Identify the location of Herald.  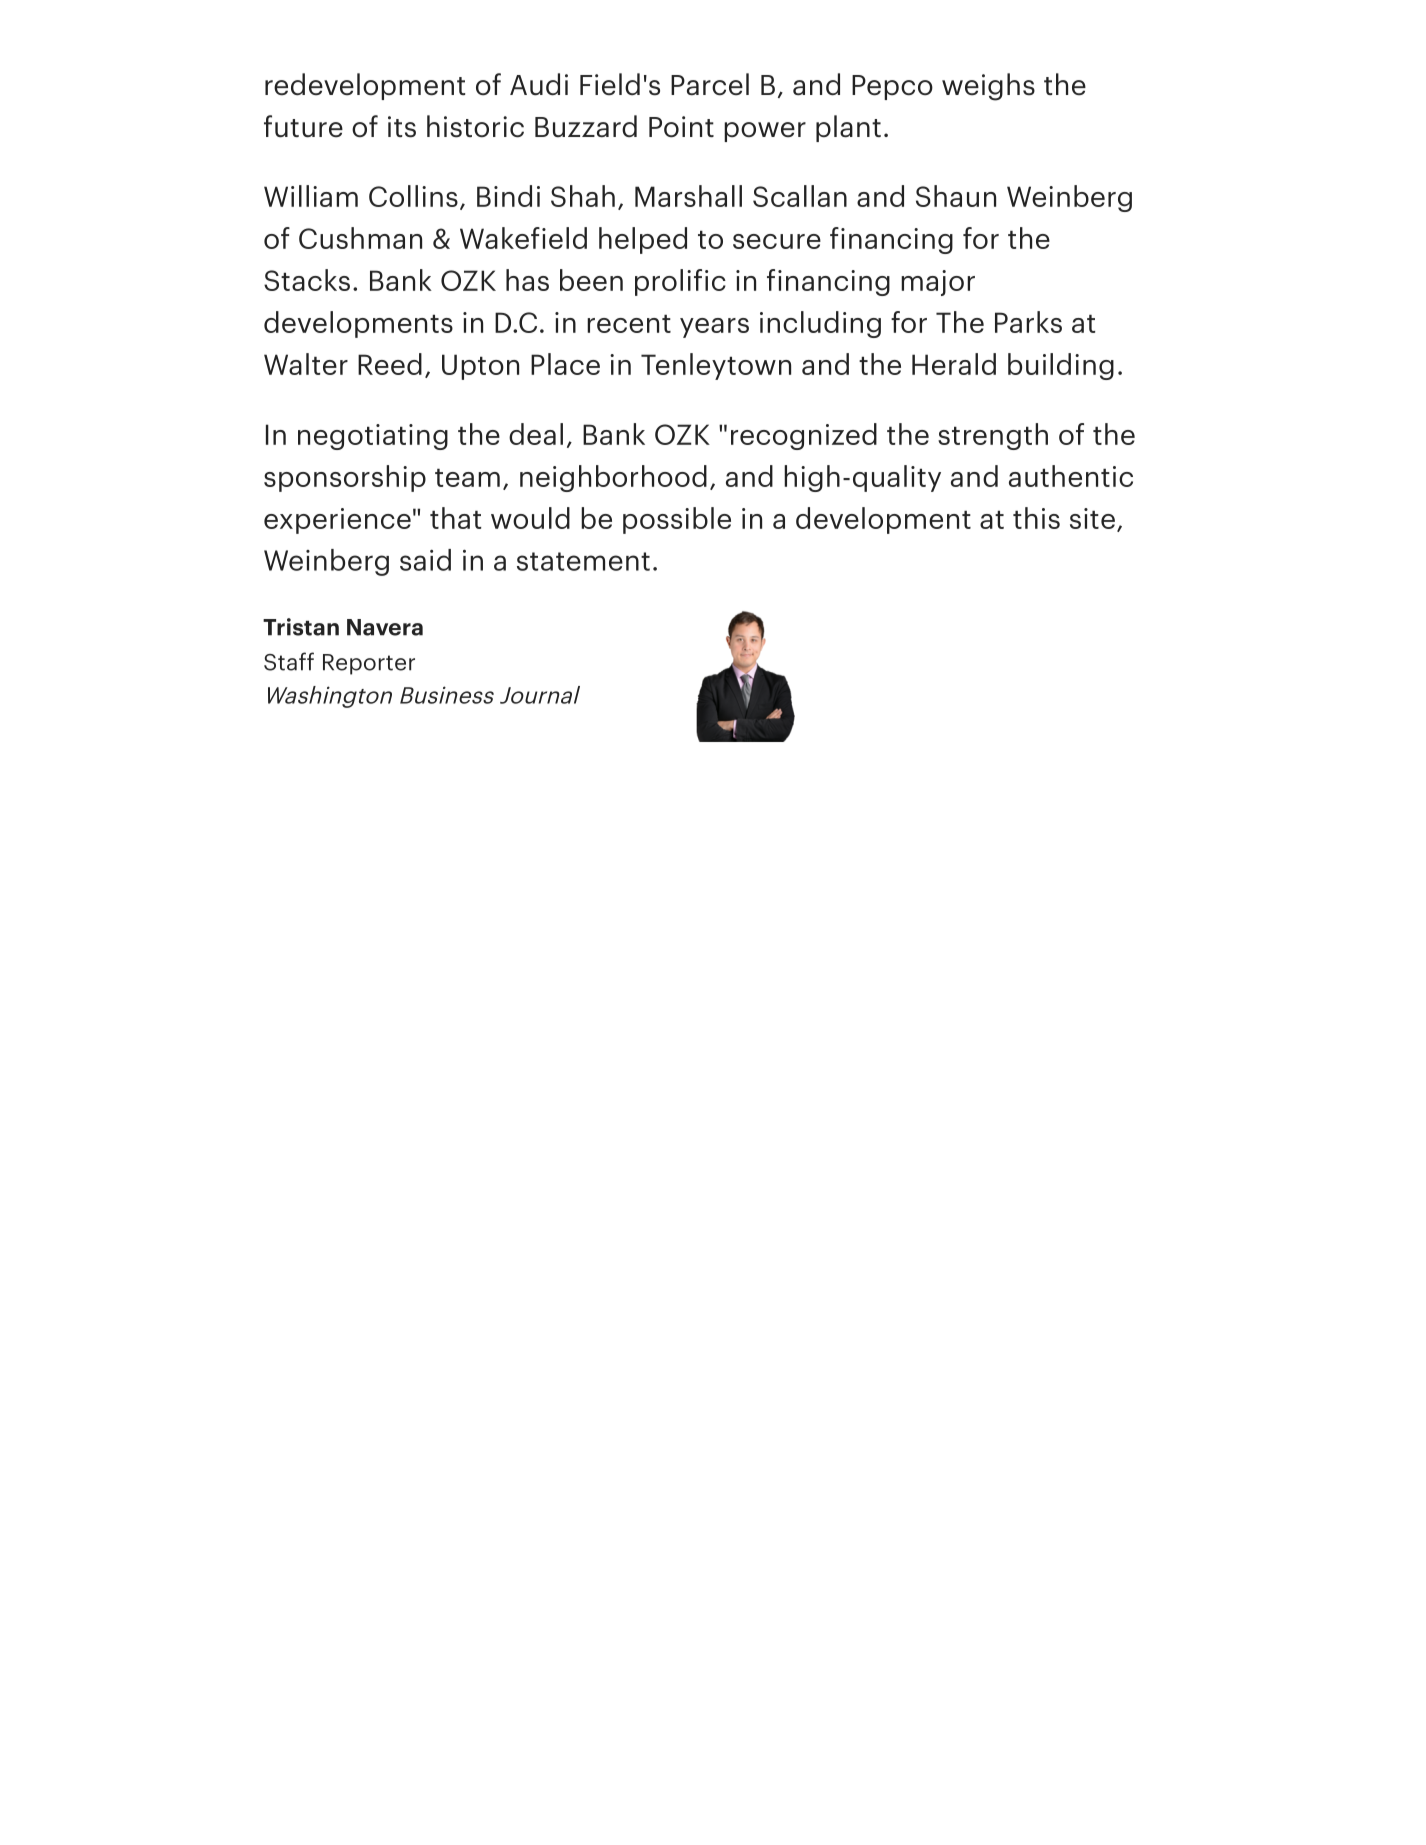
(954, 364).
